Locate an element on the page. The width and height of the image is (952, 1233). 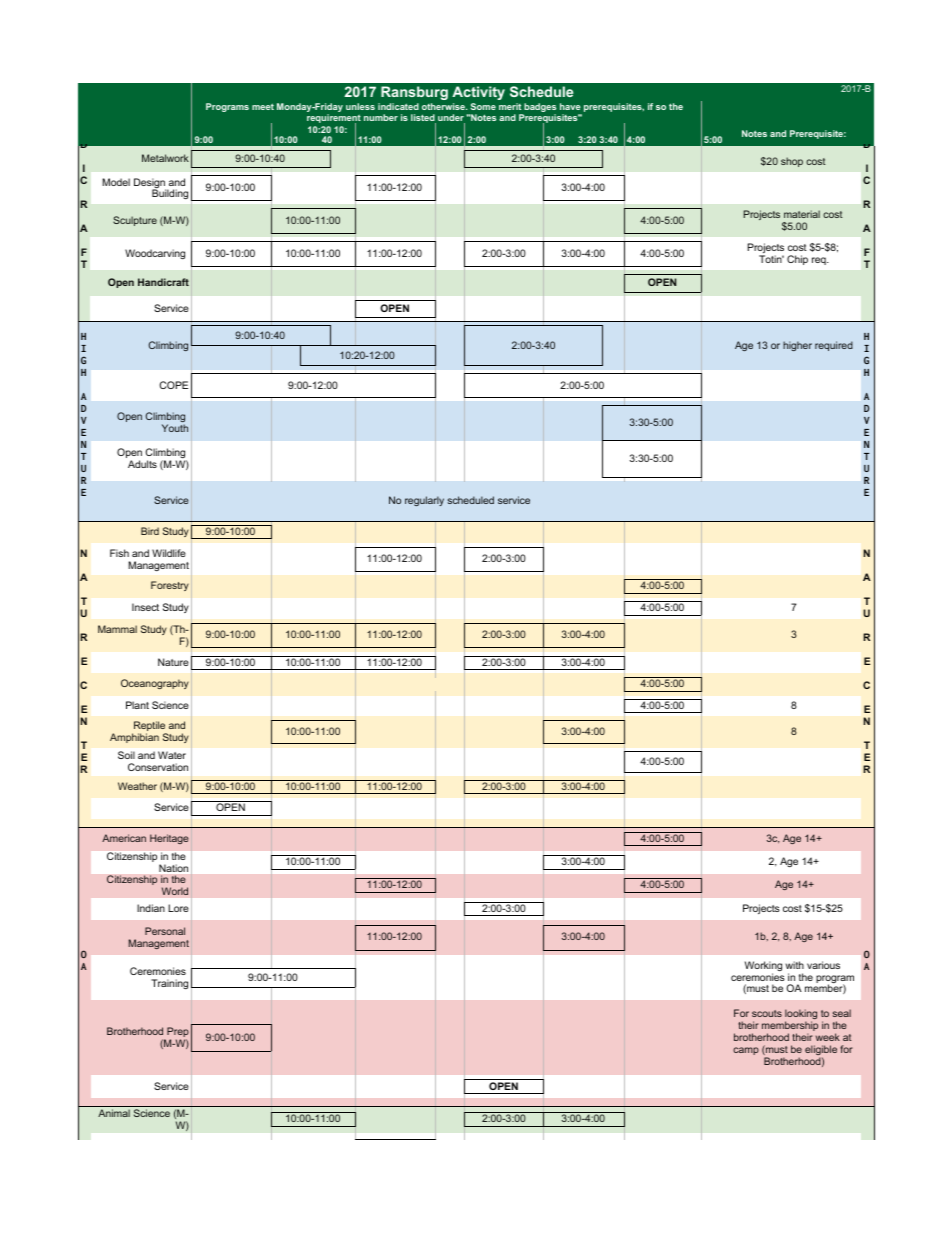
Prep is located at coordinates (177, 1033).
